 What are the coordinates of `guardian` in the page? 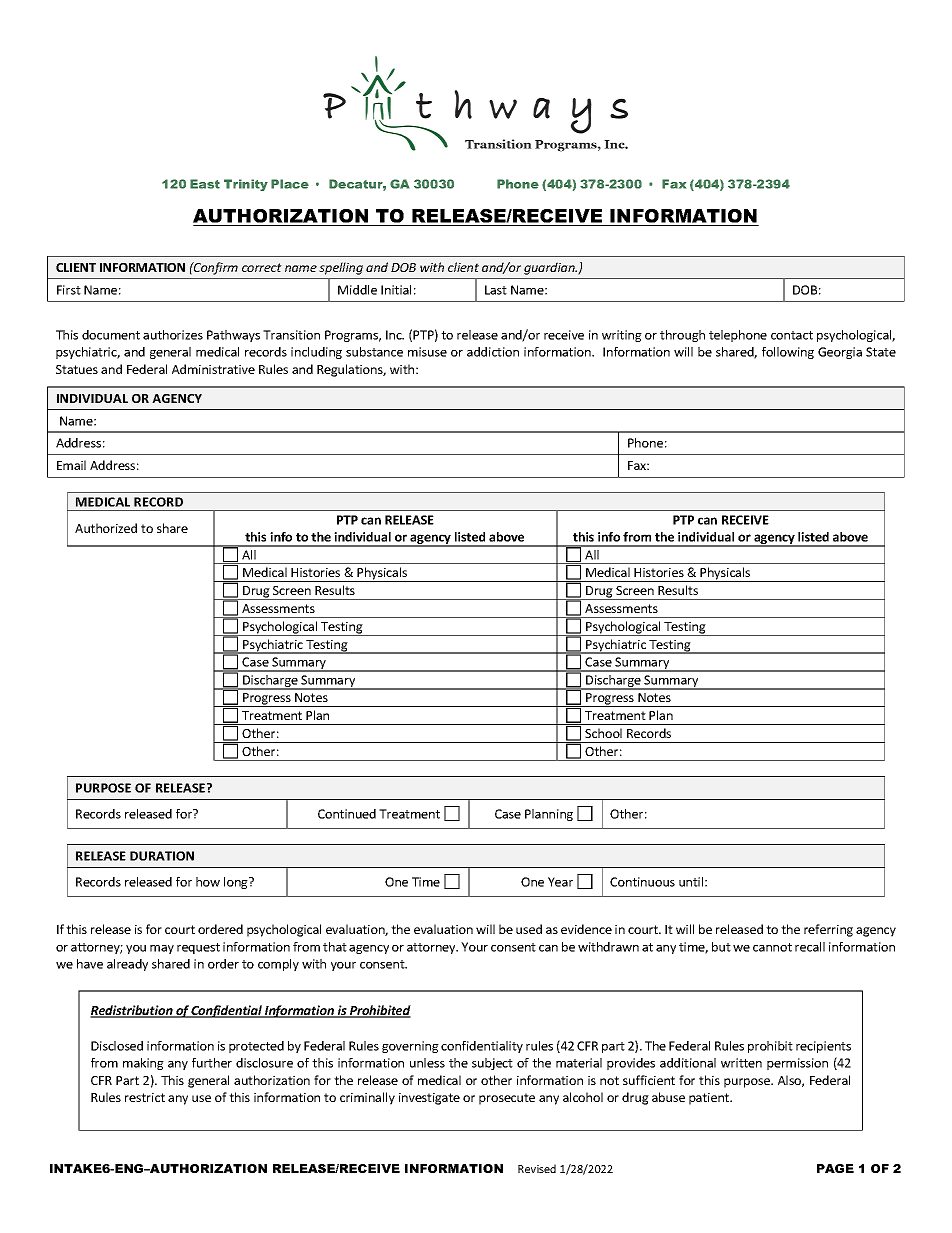 It's located at (550, 268).
